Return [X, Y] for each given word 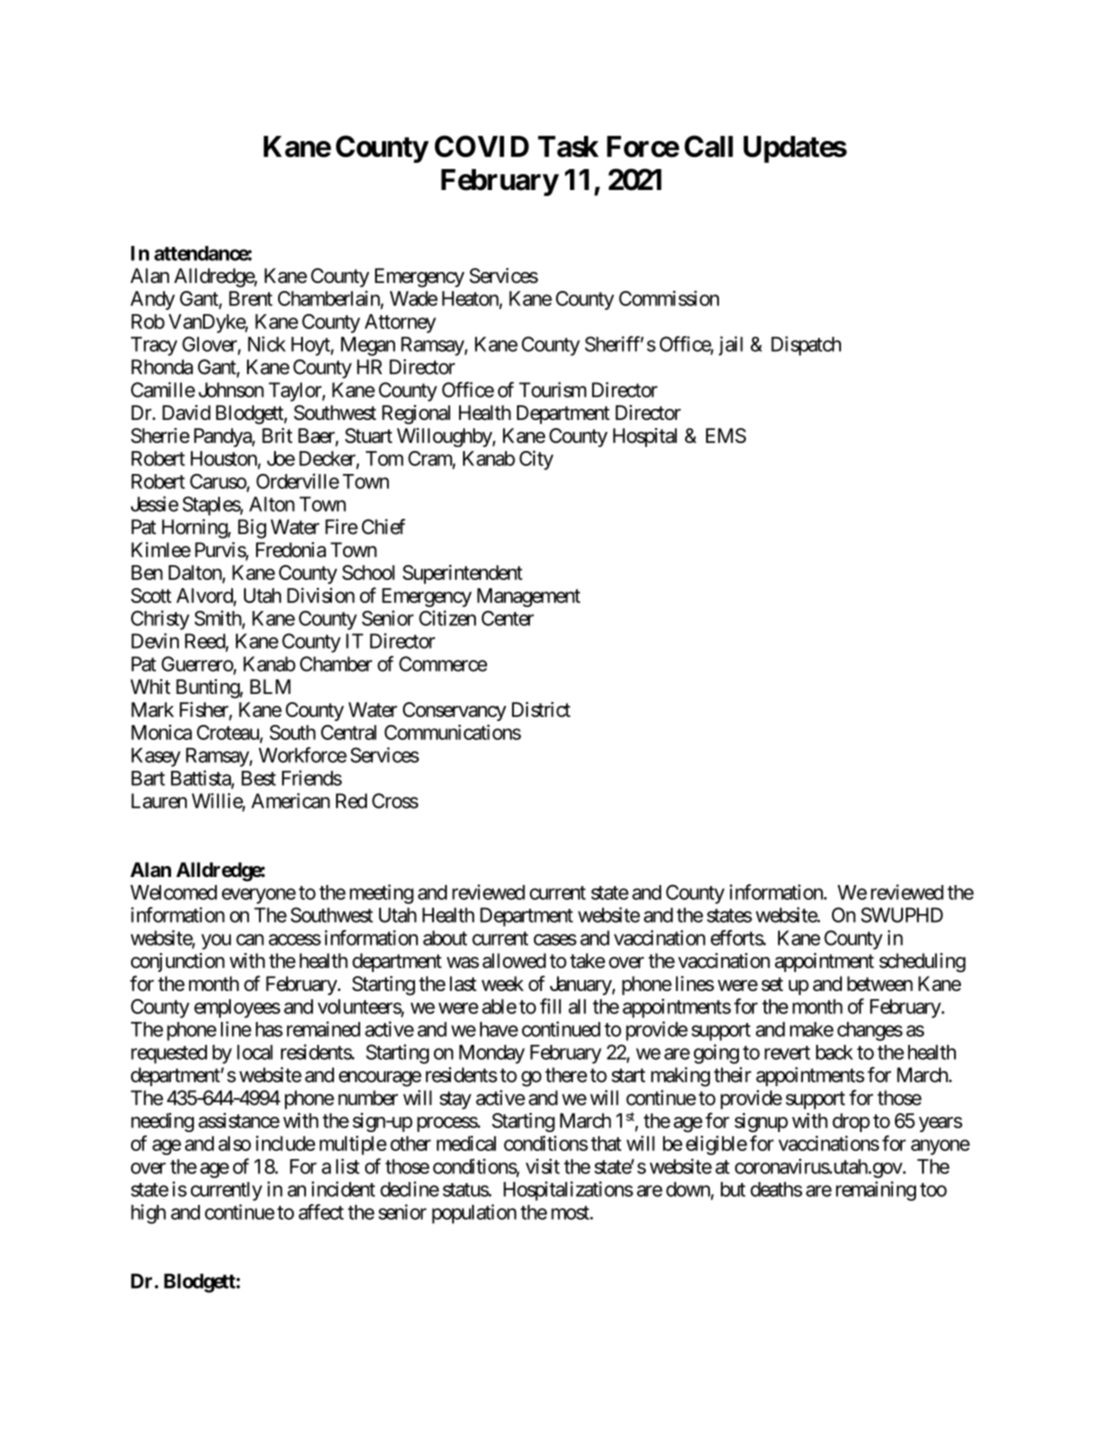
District [541, 709]
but [733, 1189]
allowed [514, 960]
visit [543, 1166]
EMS [726, 435]
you [216, 942]
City [536, 460]
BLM [270, 686]
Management [528, 597]
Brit [277, 435]
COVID [482, 146]
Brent [251, 298]
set [772, 984]
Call [708, 146]
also [234, 1143]
